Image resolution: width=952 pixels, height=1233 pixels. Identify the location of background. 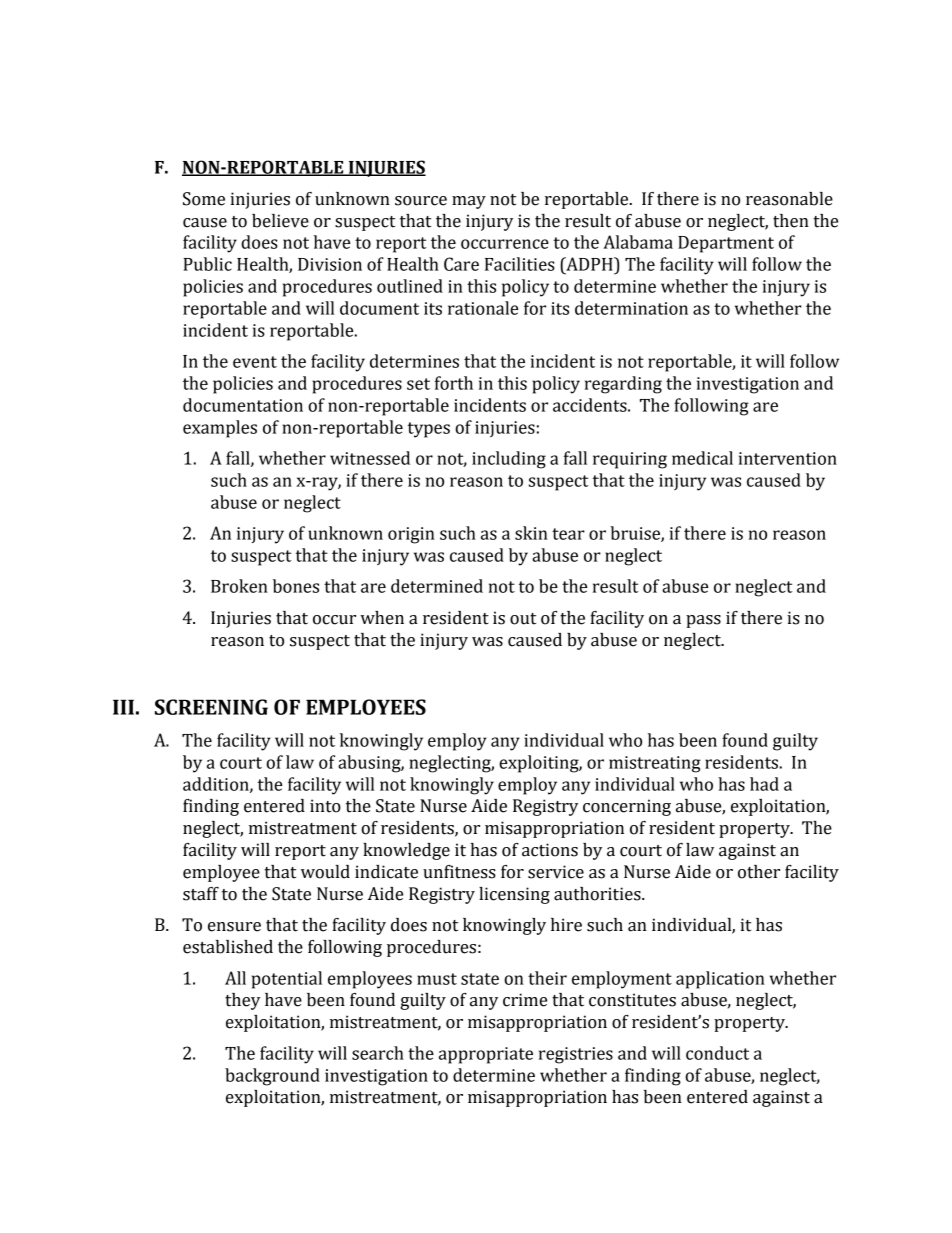
(272, 1077).
